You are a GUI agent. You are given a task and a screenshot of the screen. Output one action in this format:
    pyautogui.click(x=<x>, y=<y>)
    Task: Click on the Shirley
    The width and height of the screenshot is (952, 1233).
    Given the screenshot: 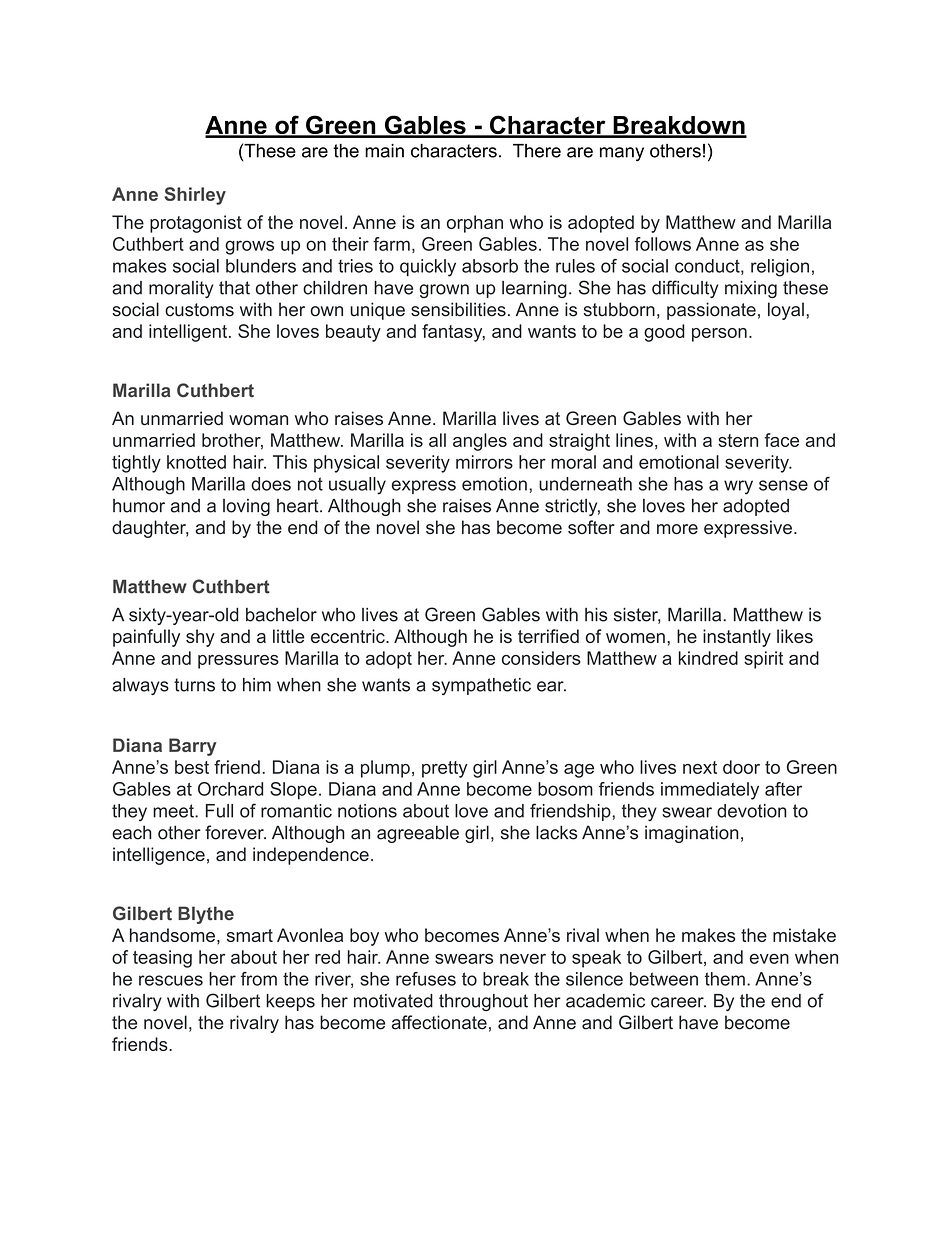 What is the action you would take?
    pyautogui.click(x=195, y=196)
